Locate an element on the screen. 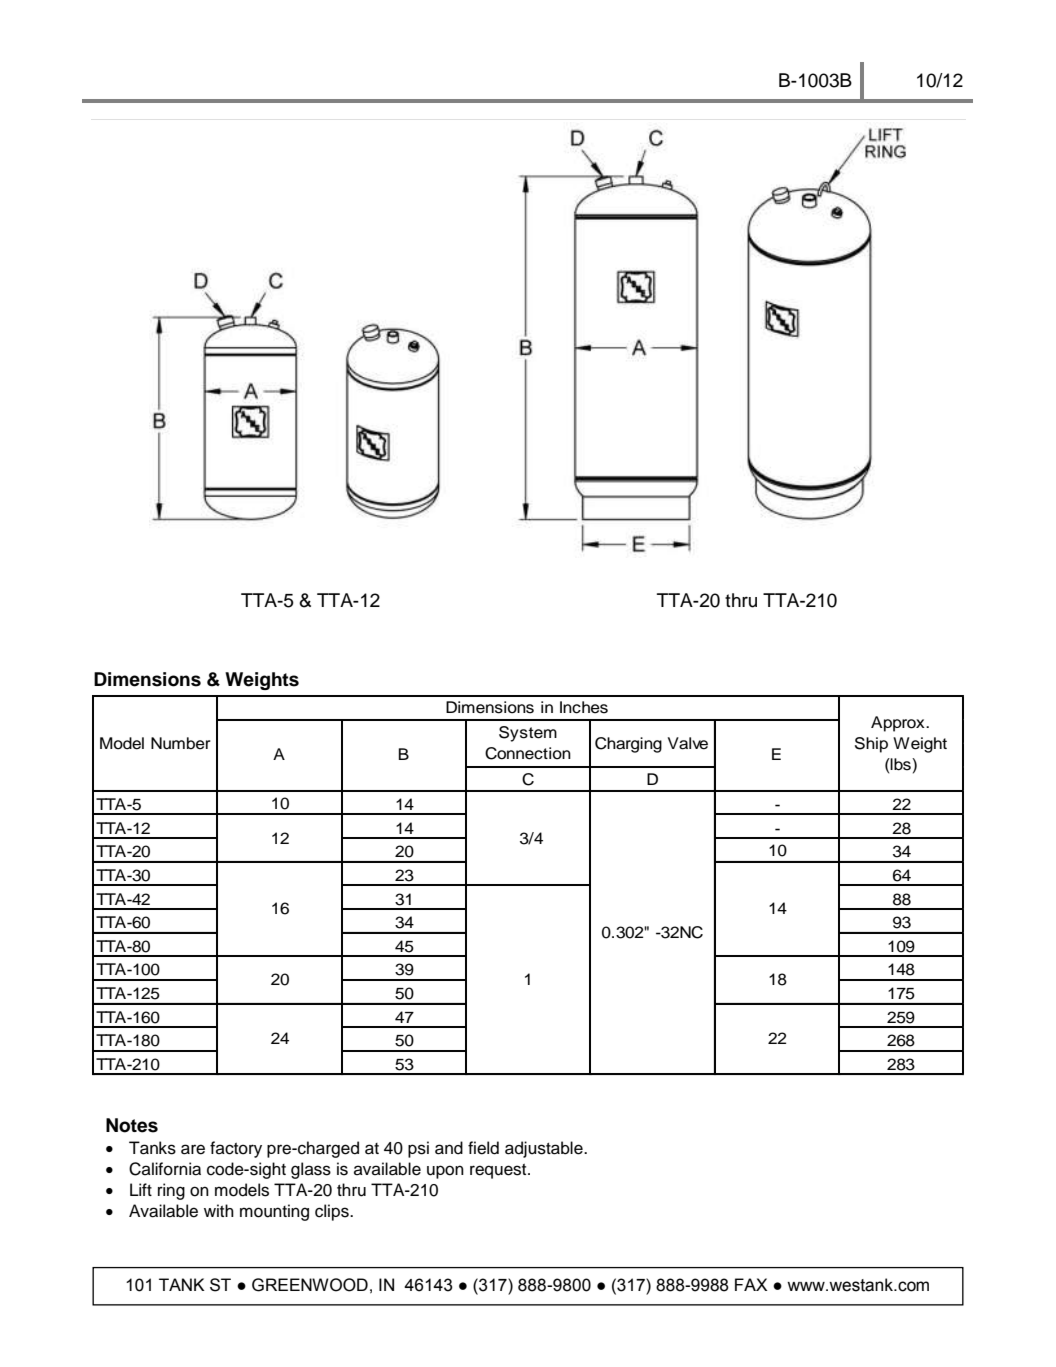  Ship is located at coordinates (871, 745).
